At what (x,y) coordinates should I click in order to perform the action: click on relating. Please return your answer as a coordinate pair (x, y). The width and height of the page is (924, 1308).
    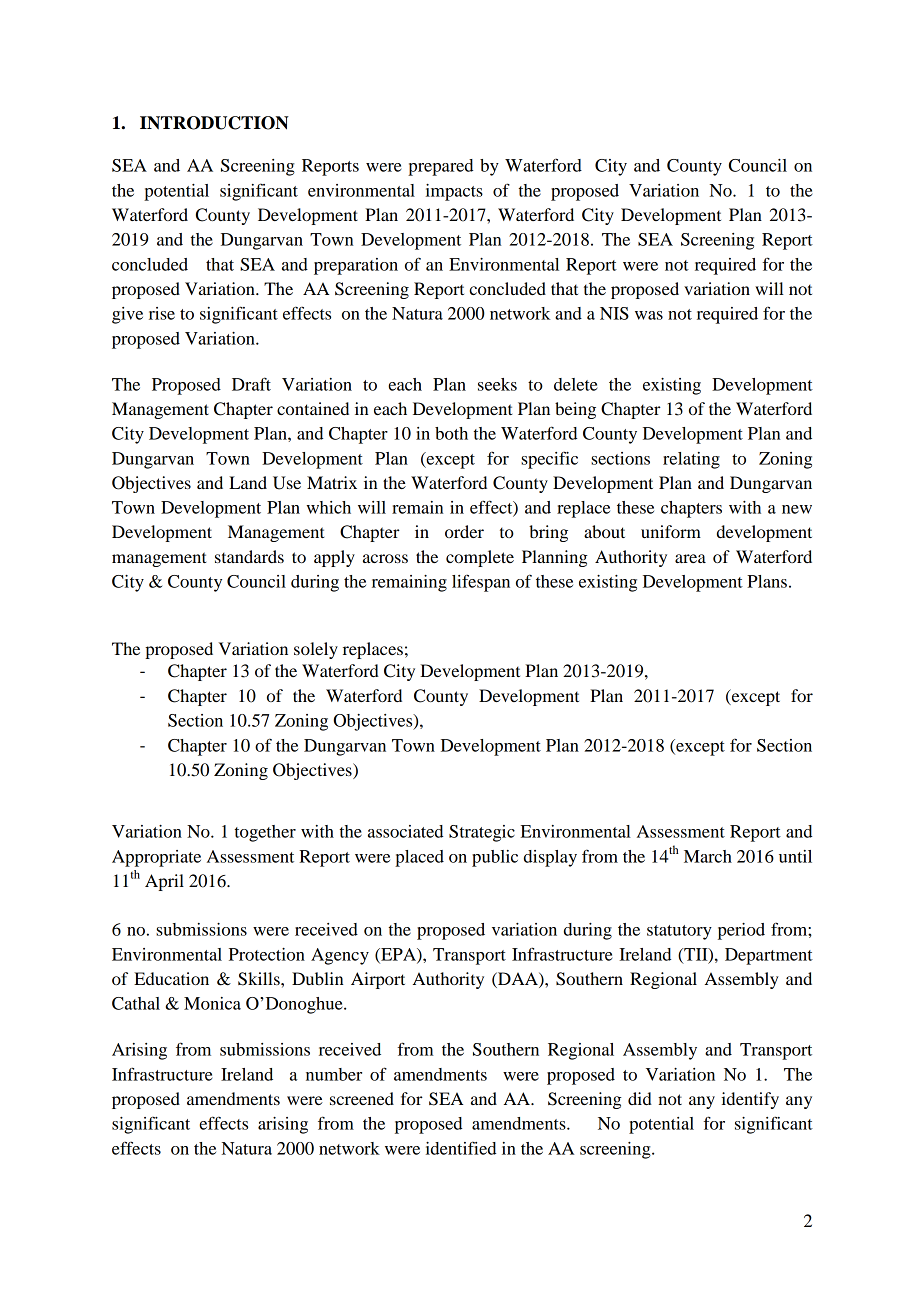
    Looking at the image, I should click on (691, 460).
